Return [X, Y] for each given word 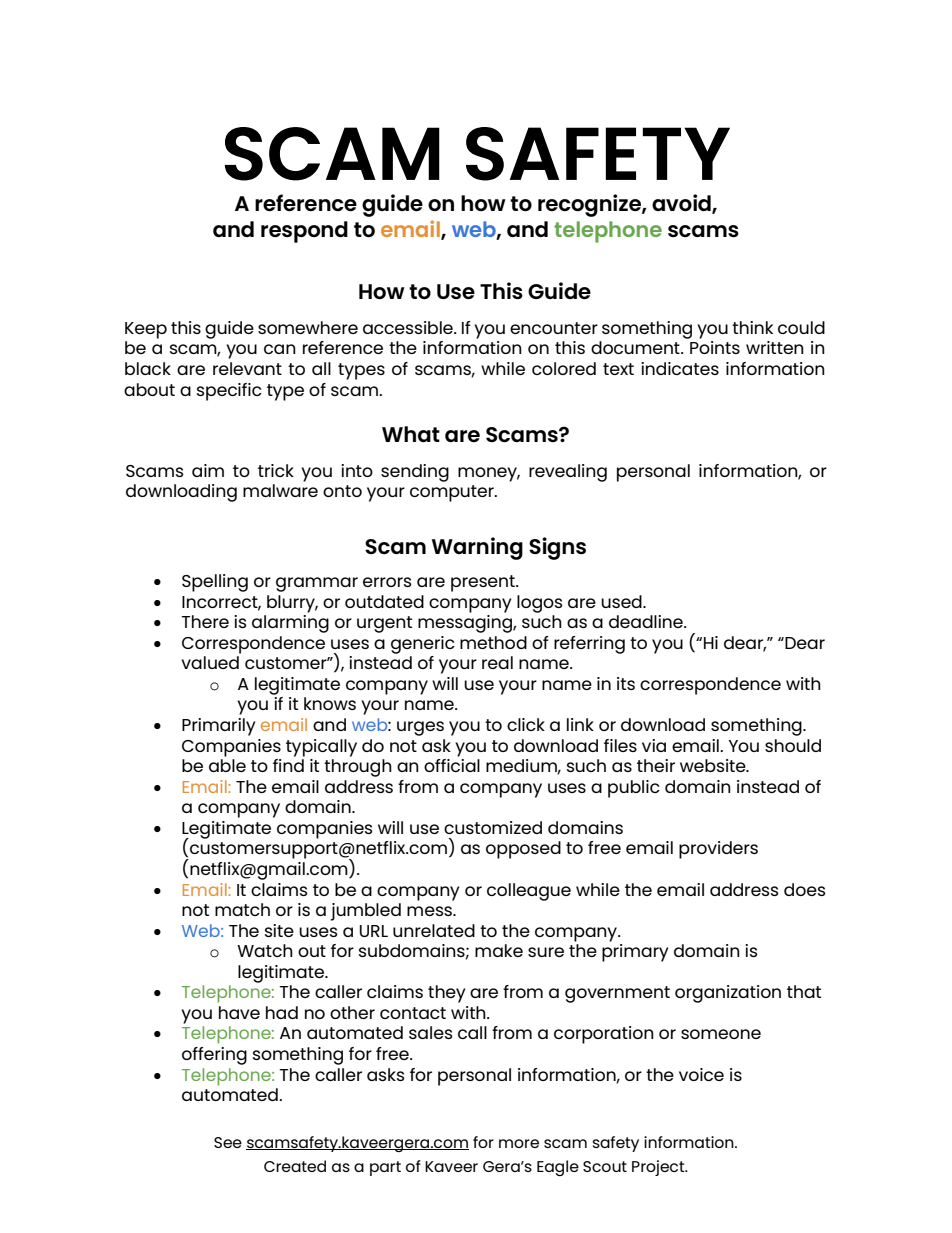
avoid [682, 204]
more [519, 1143]
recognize [590, 205]
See [228, 1142]
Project [659, 1168]
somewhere [308, 327]
